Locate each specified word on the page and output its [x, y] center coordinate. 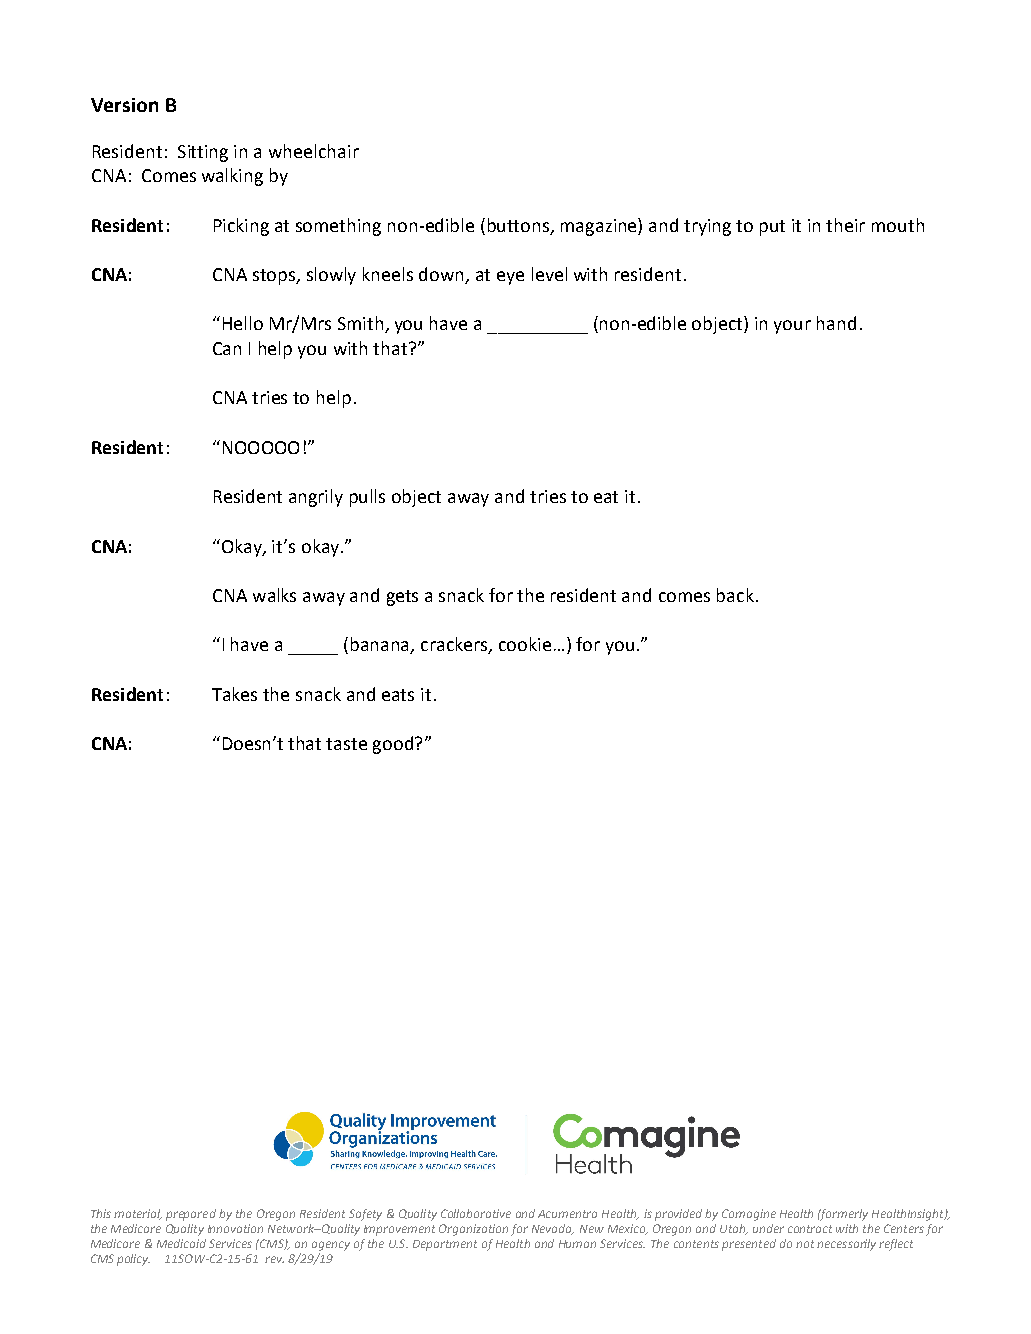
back [735, 595]
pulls [367, 498]
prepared [191, 1215]
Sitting [203, 153]
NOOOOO [261, 447]
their [845, 225]
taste [346, 744]
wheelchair [314, 151]
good [393, 745]
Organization [473, 1230]
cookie [525, 644]
